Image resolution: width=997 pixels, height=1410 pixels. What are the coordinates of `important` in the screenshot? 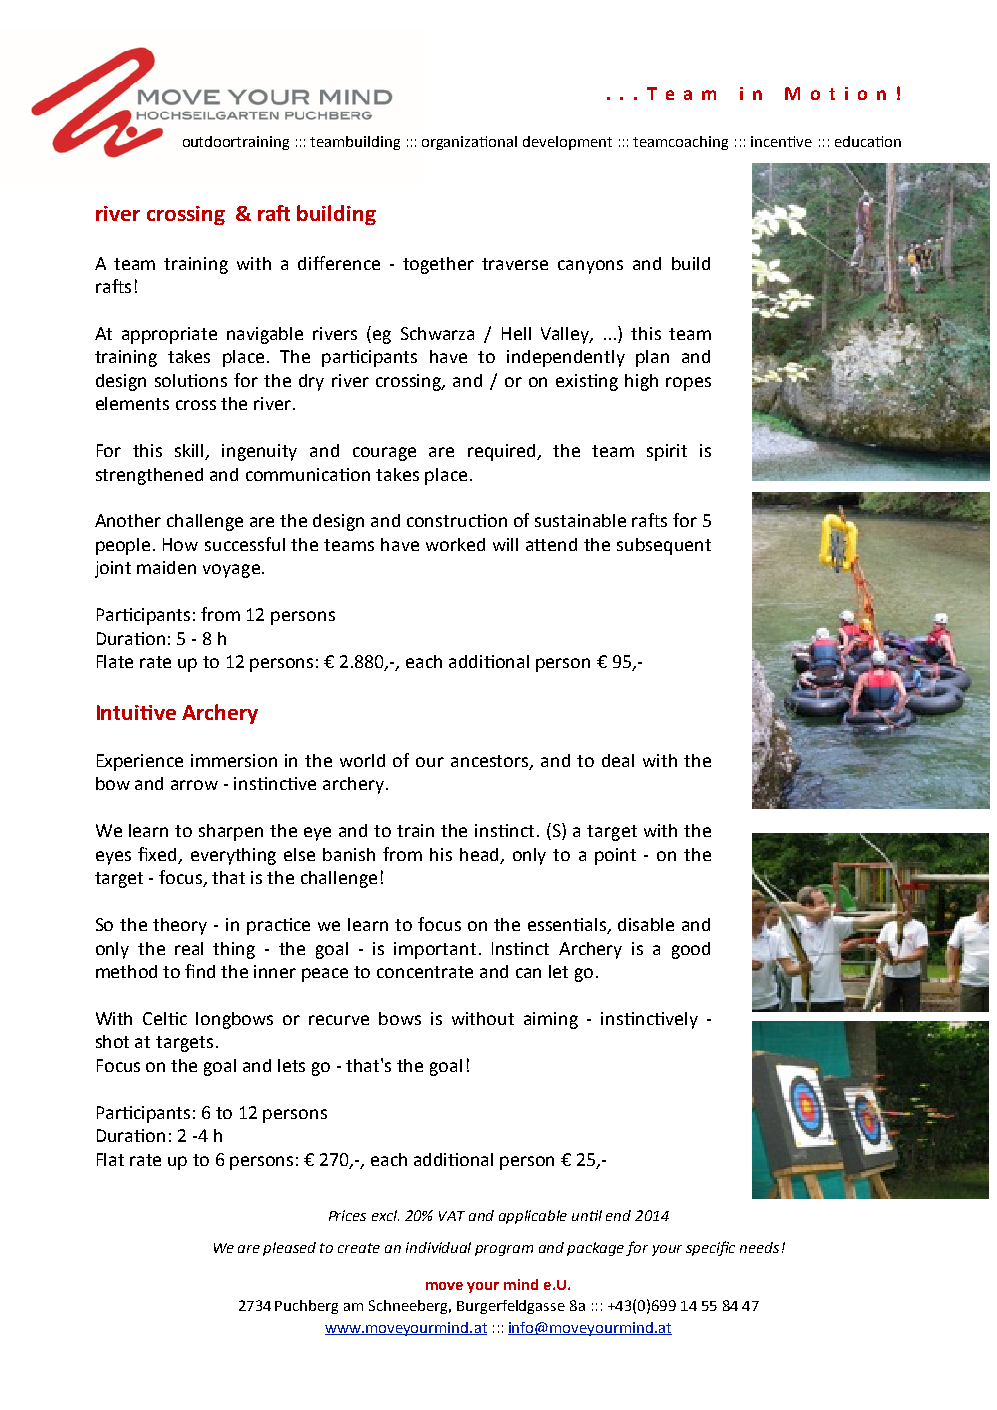 It's located at (435, 950).
